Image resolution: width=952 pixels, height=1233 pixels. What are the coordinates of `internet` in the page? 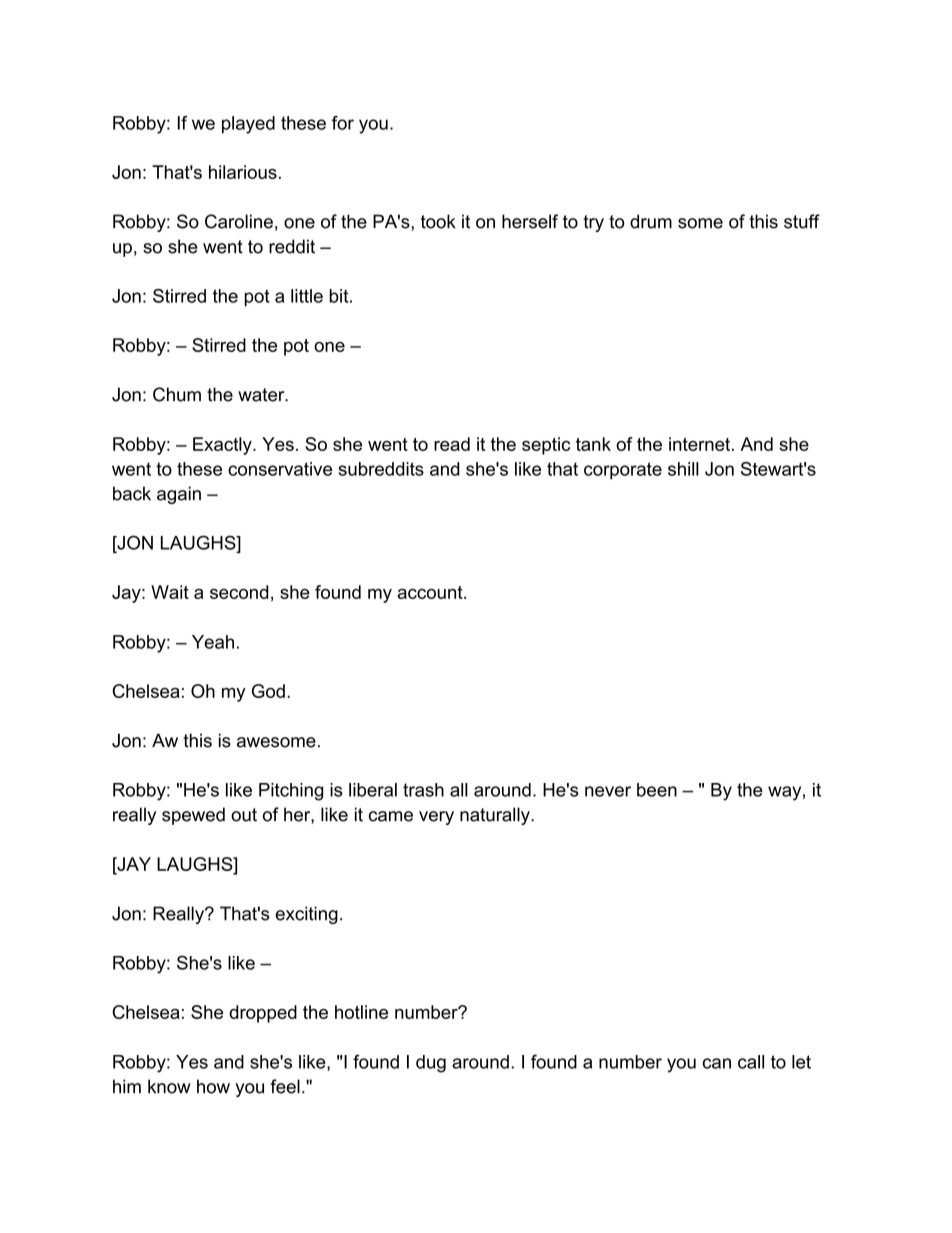 It's located at (701, 444).
